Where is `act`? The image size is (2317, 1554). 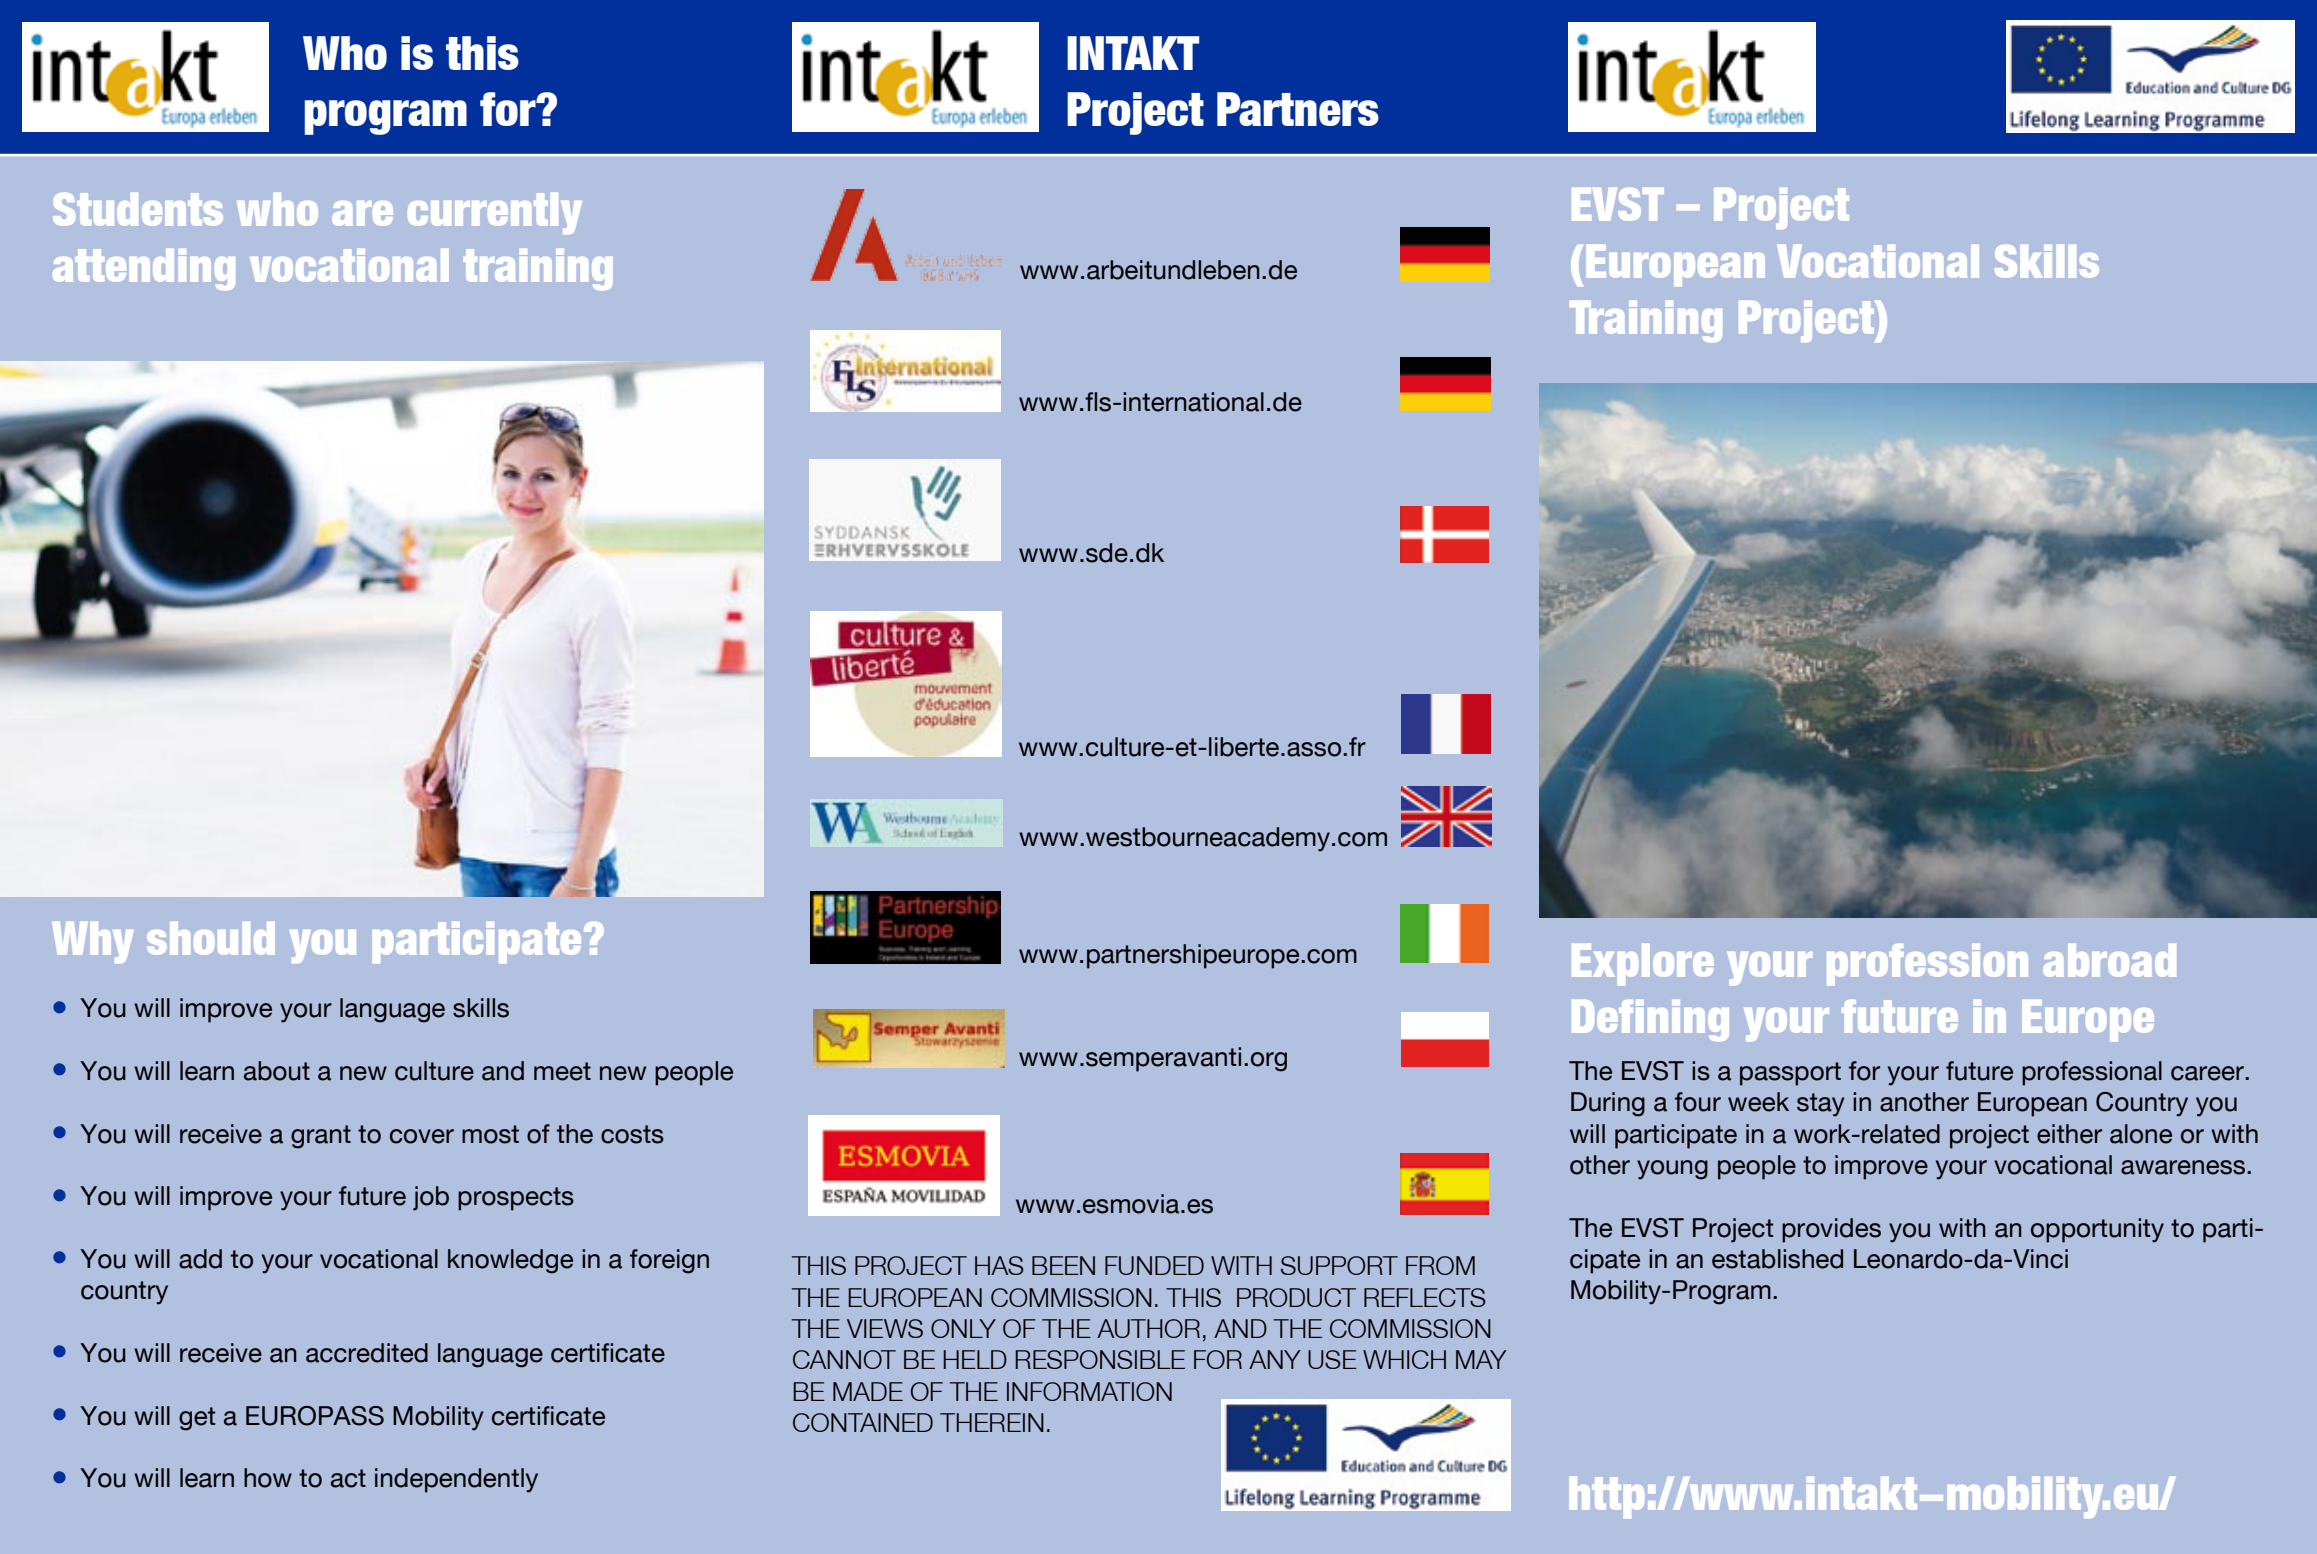 act is located at coordinates (348, 1478).
